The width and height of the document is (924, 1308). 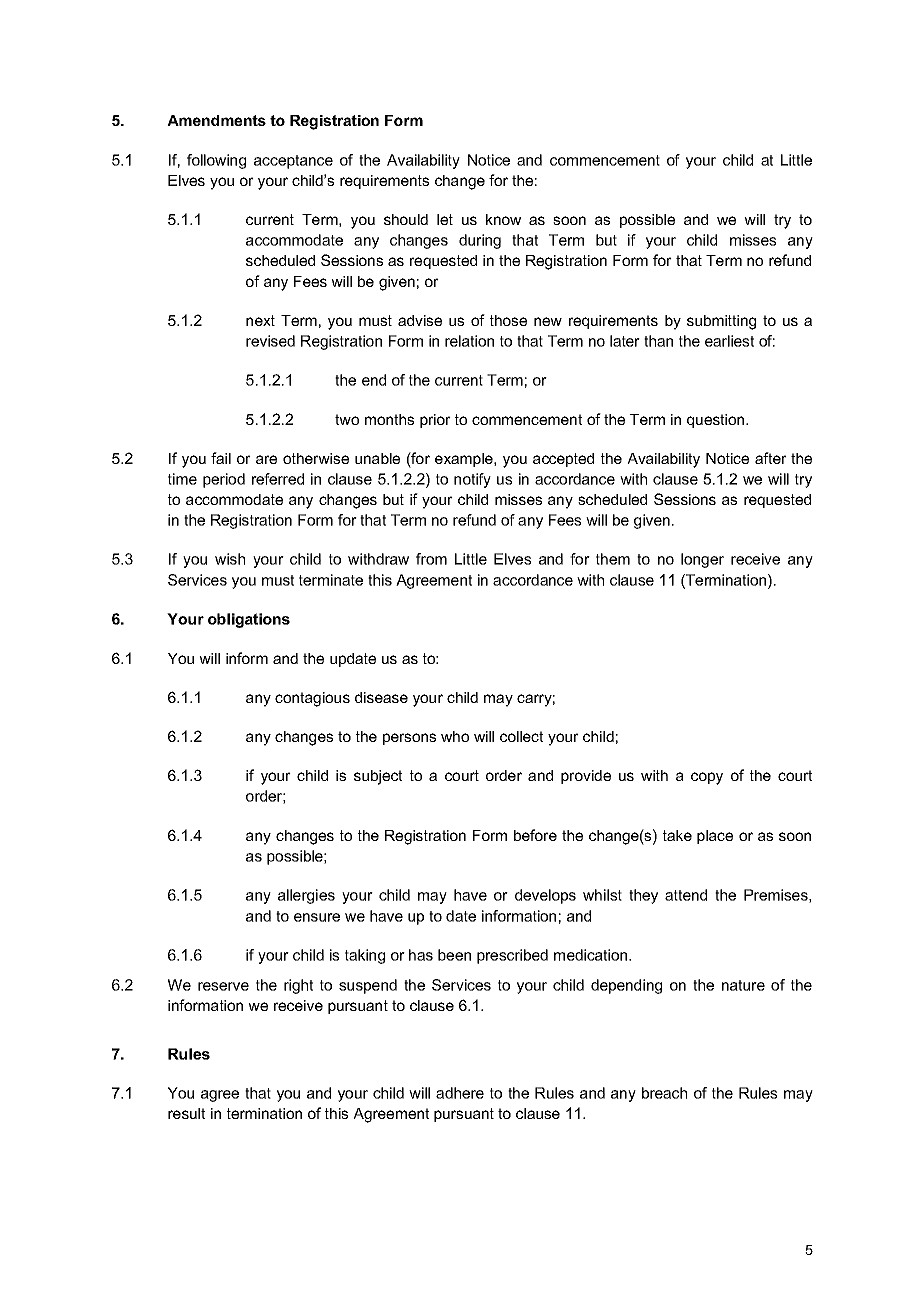 What do you see at coordinates (503, 219) in the document?
I see `know` at bounding box center [503, 219].
